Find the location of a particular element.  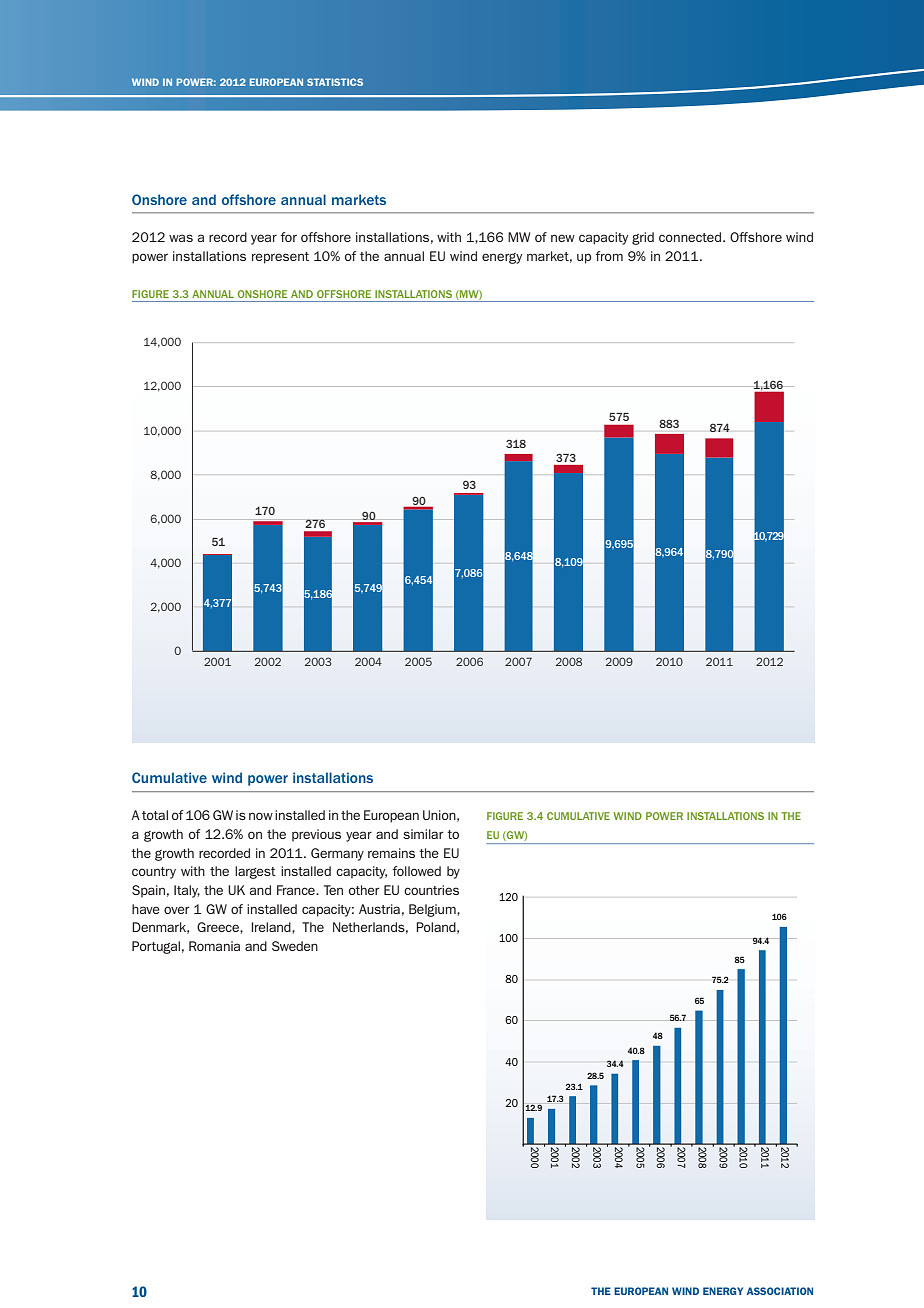

Romania is located at coordinates (214, 946).
